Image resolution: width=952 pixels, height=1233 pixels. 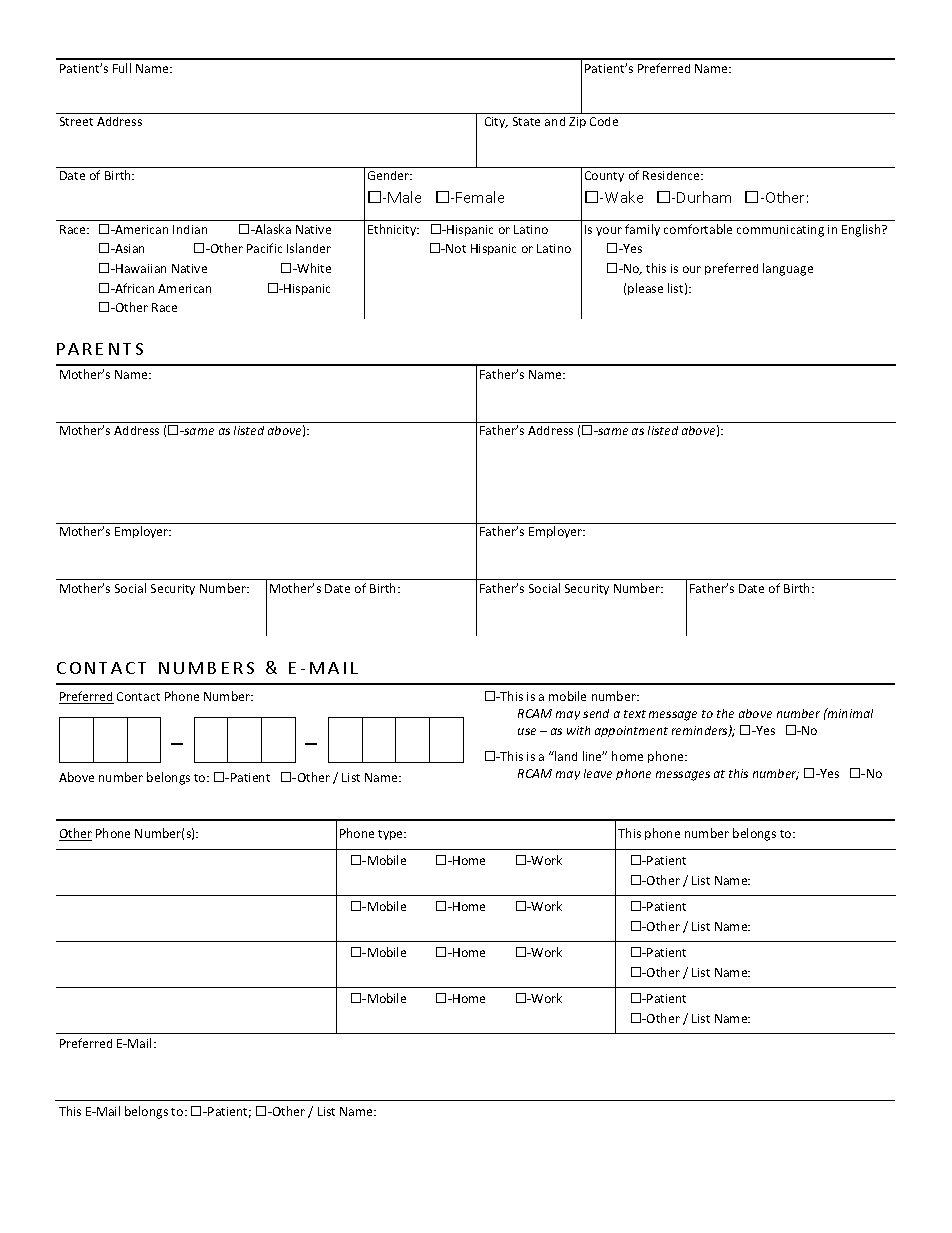 I want to click on minimal, so click(x=849, y=713).
